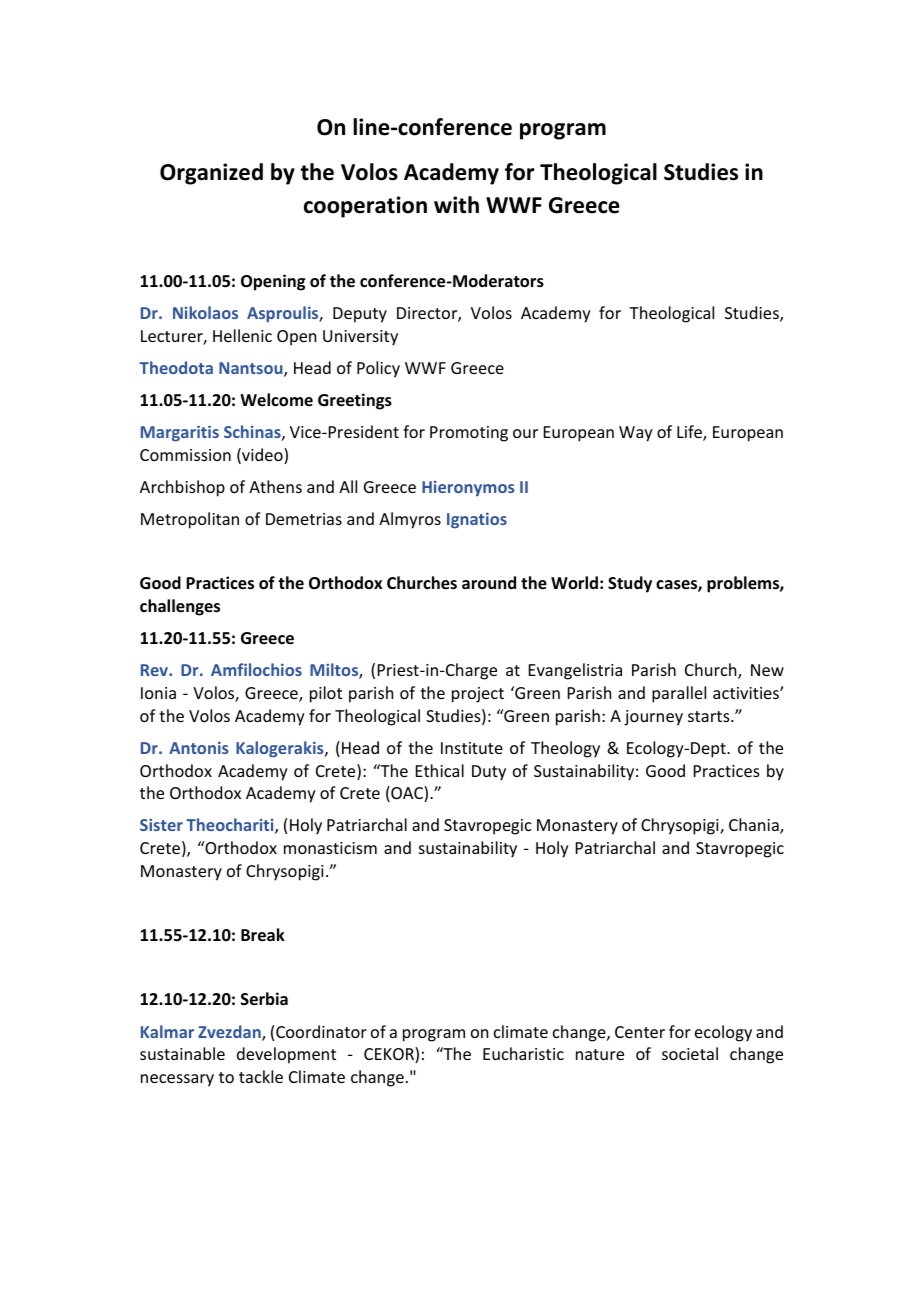  What do you see at coordinates (261, 1076) in the screenshot?
I see `tackle` at bounding box center [261, 1076].
